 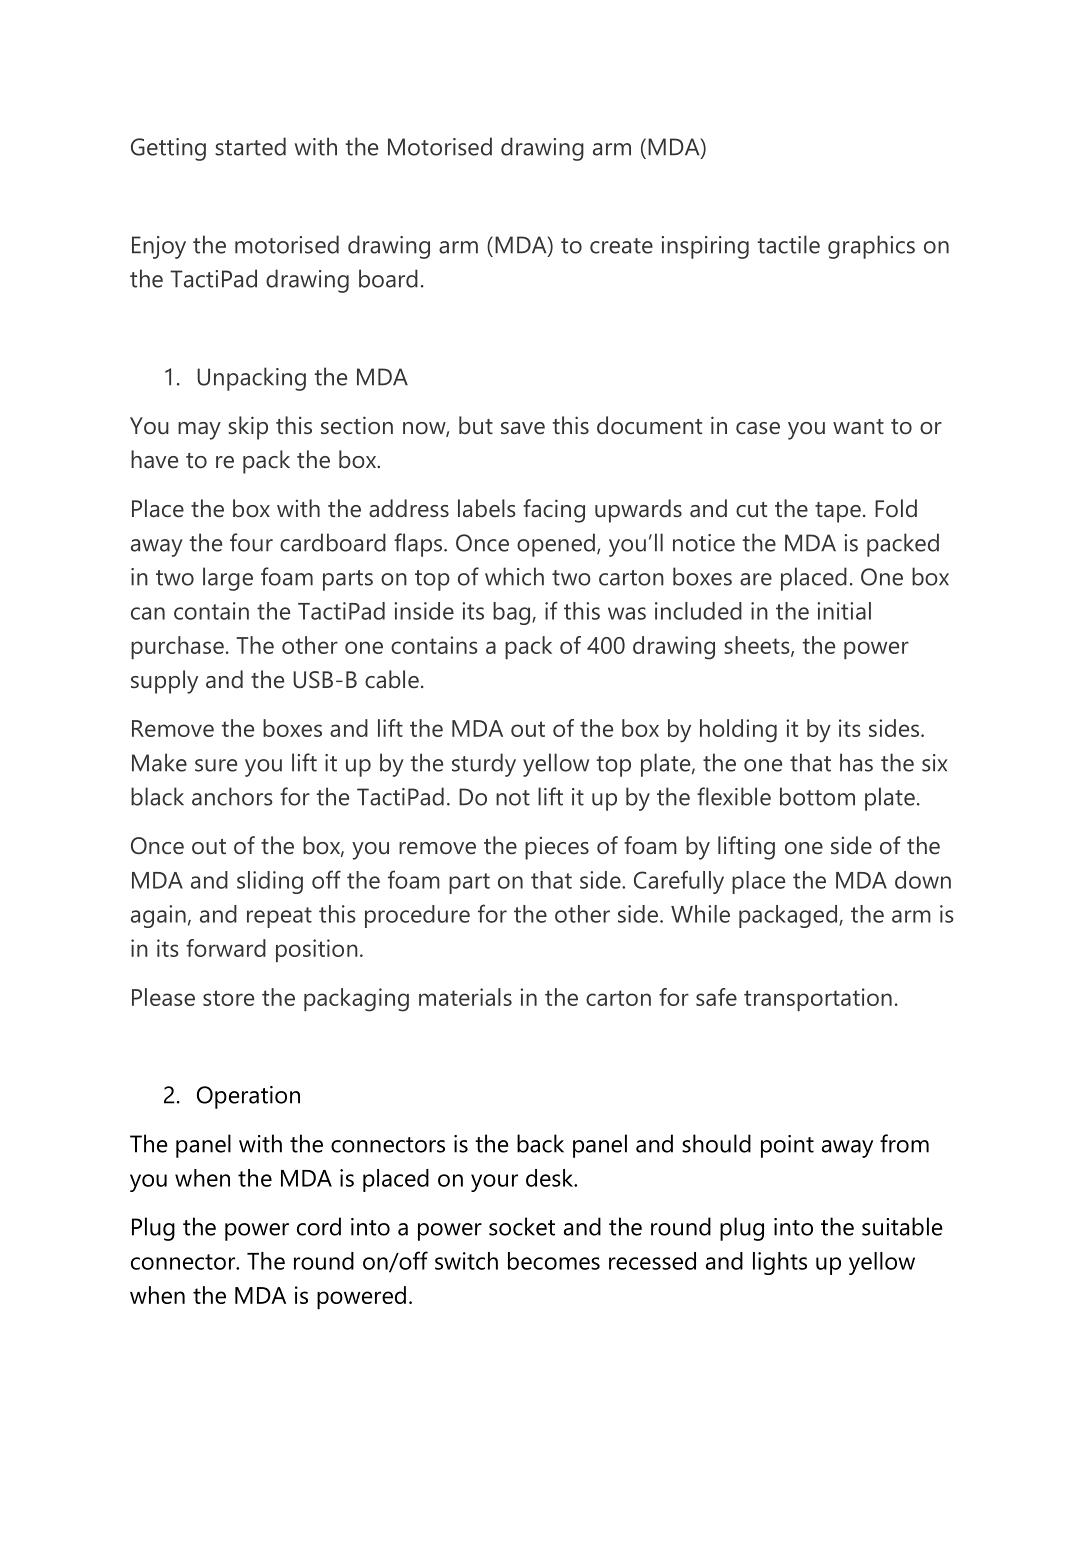 What do you see at coordinates (523, 428) in the document?
I see `save` at bounding box center [523, 428].
